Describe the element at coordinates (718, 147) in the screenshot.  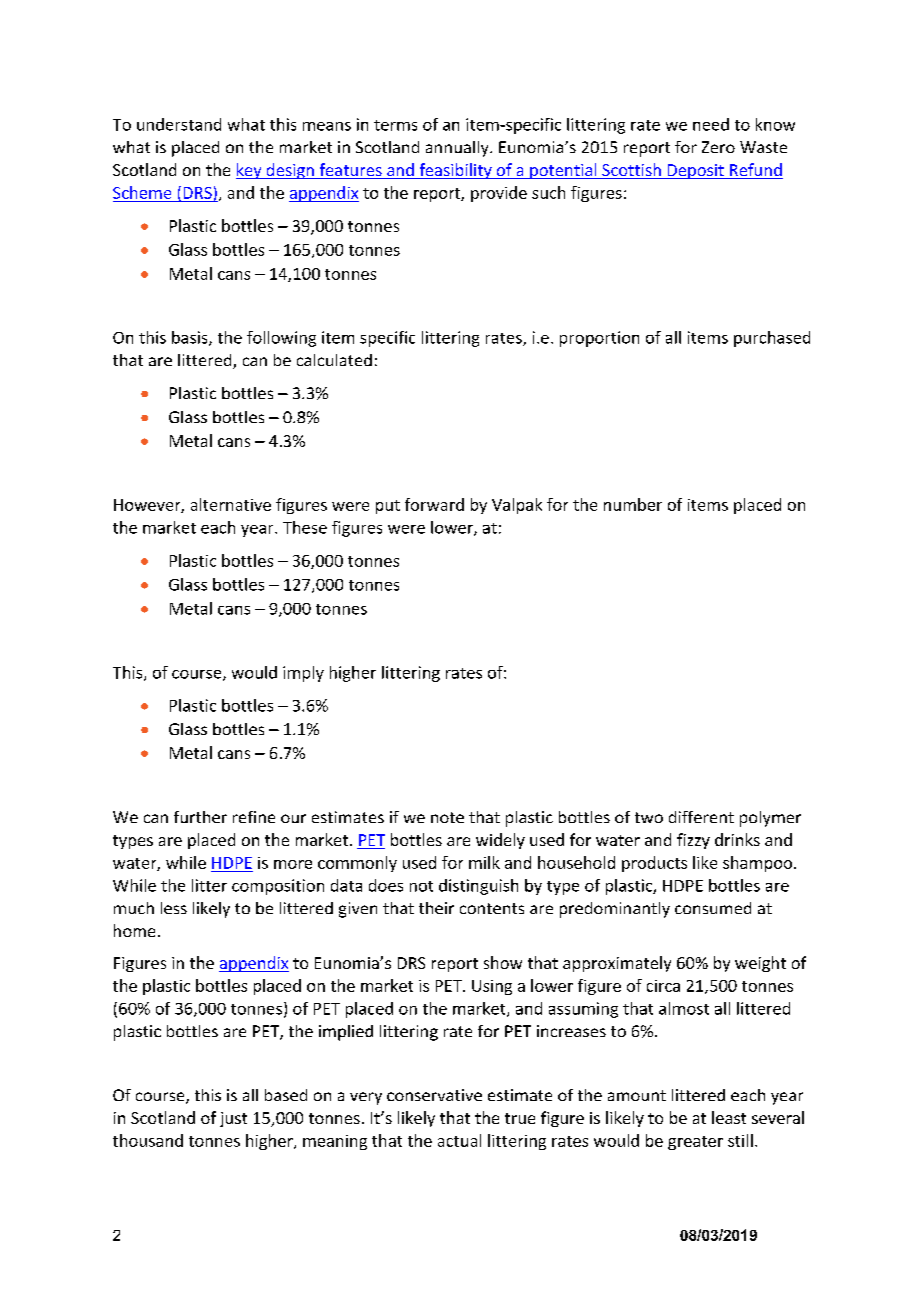
I see `Zero` at that location.
